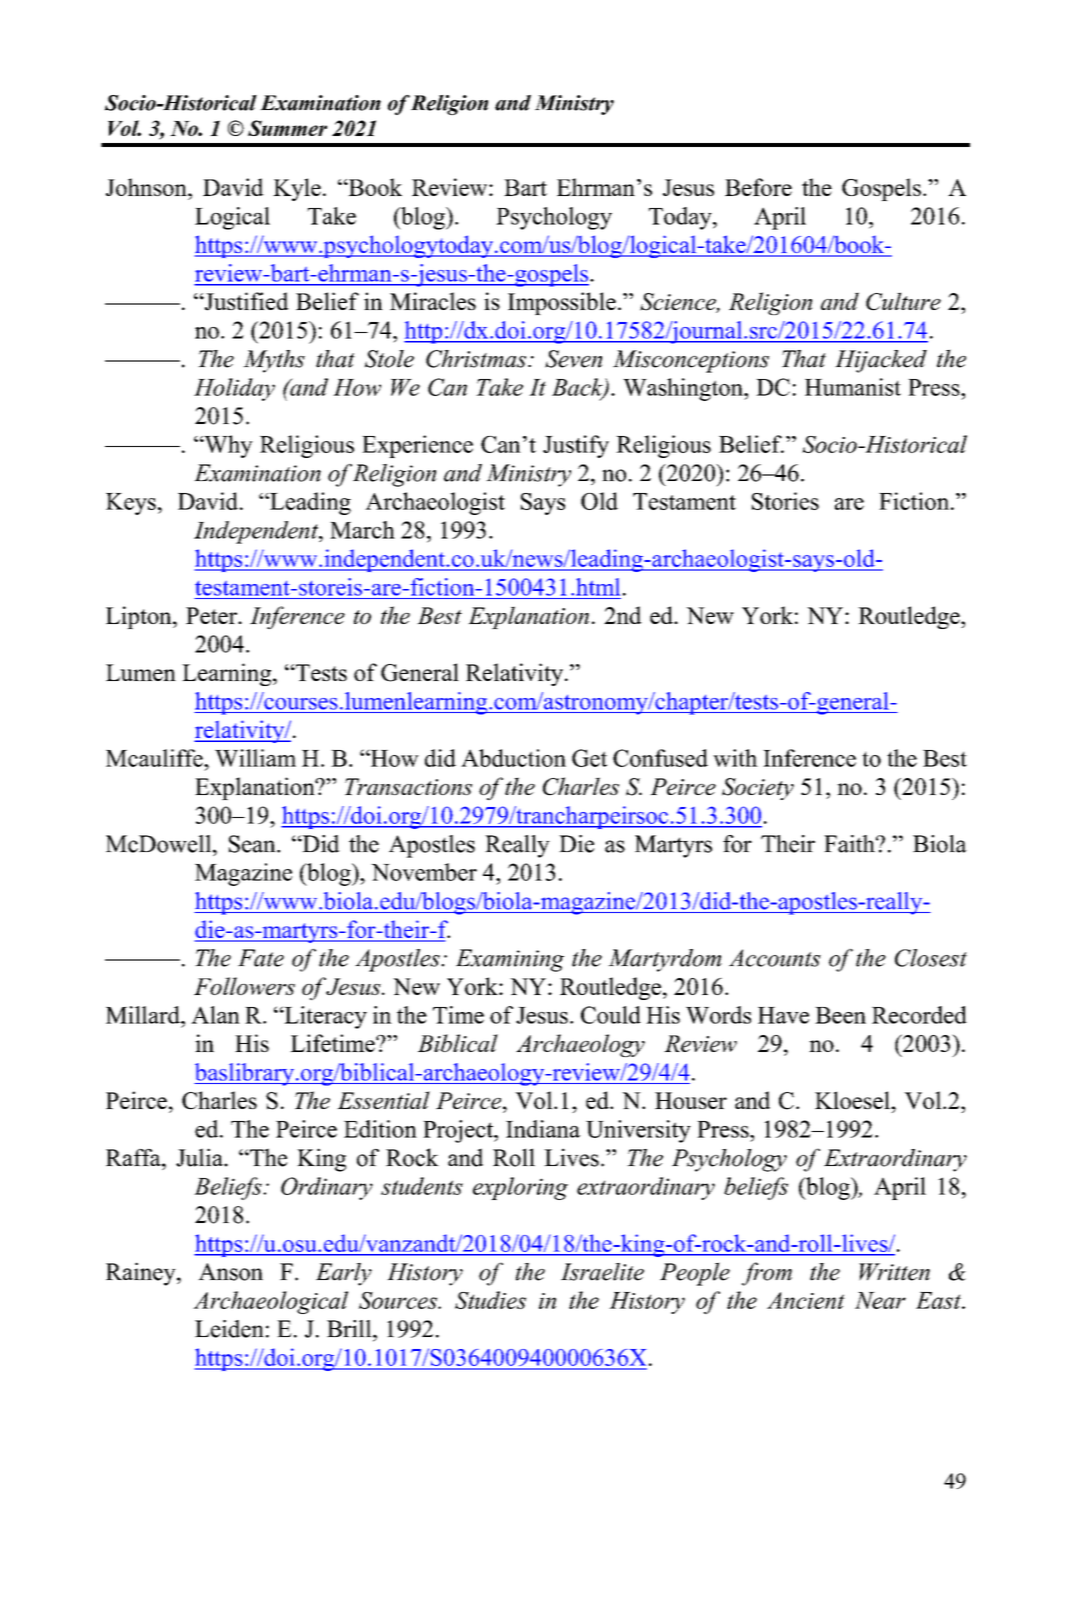  What do you see at coordinates (758, 187) in the screenshot?
I see `Before` at bounding box center [758, 187].
